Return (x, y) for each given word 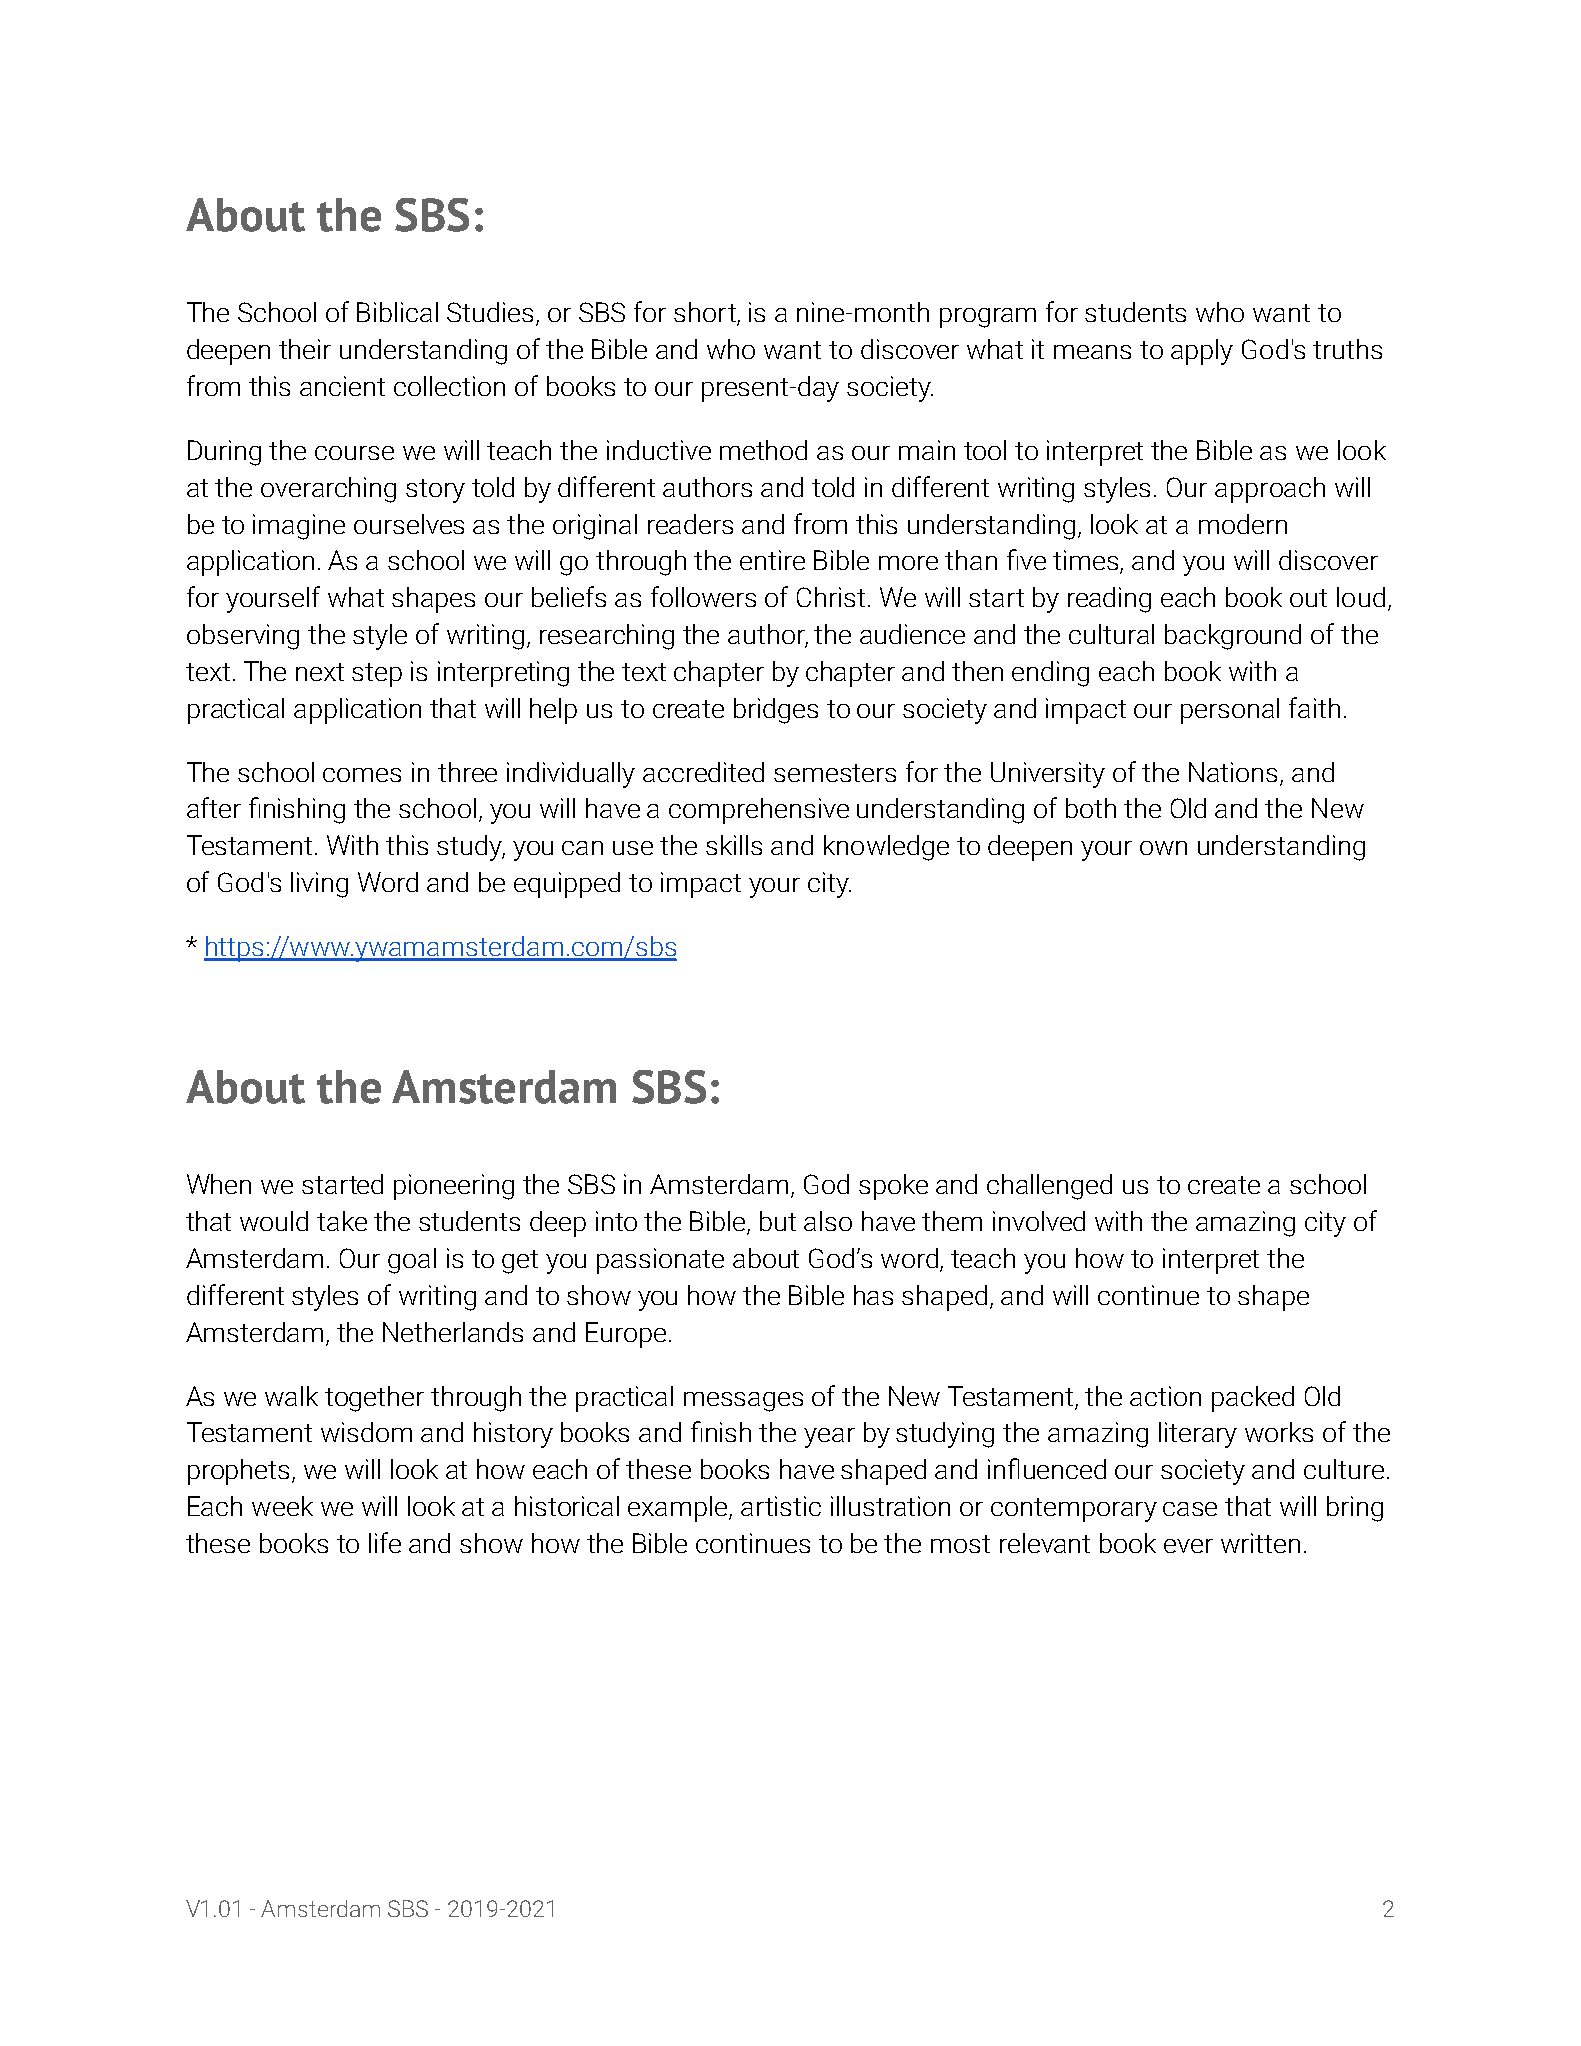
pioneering (454, 1187)
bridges (776, 711)
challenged (1049, 1187)
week (282, 1506)
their (305, 349)
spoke (893, 1187)
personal (1230, 711)
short (706, 313)
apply (1202, 352)
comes (362, 775)
